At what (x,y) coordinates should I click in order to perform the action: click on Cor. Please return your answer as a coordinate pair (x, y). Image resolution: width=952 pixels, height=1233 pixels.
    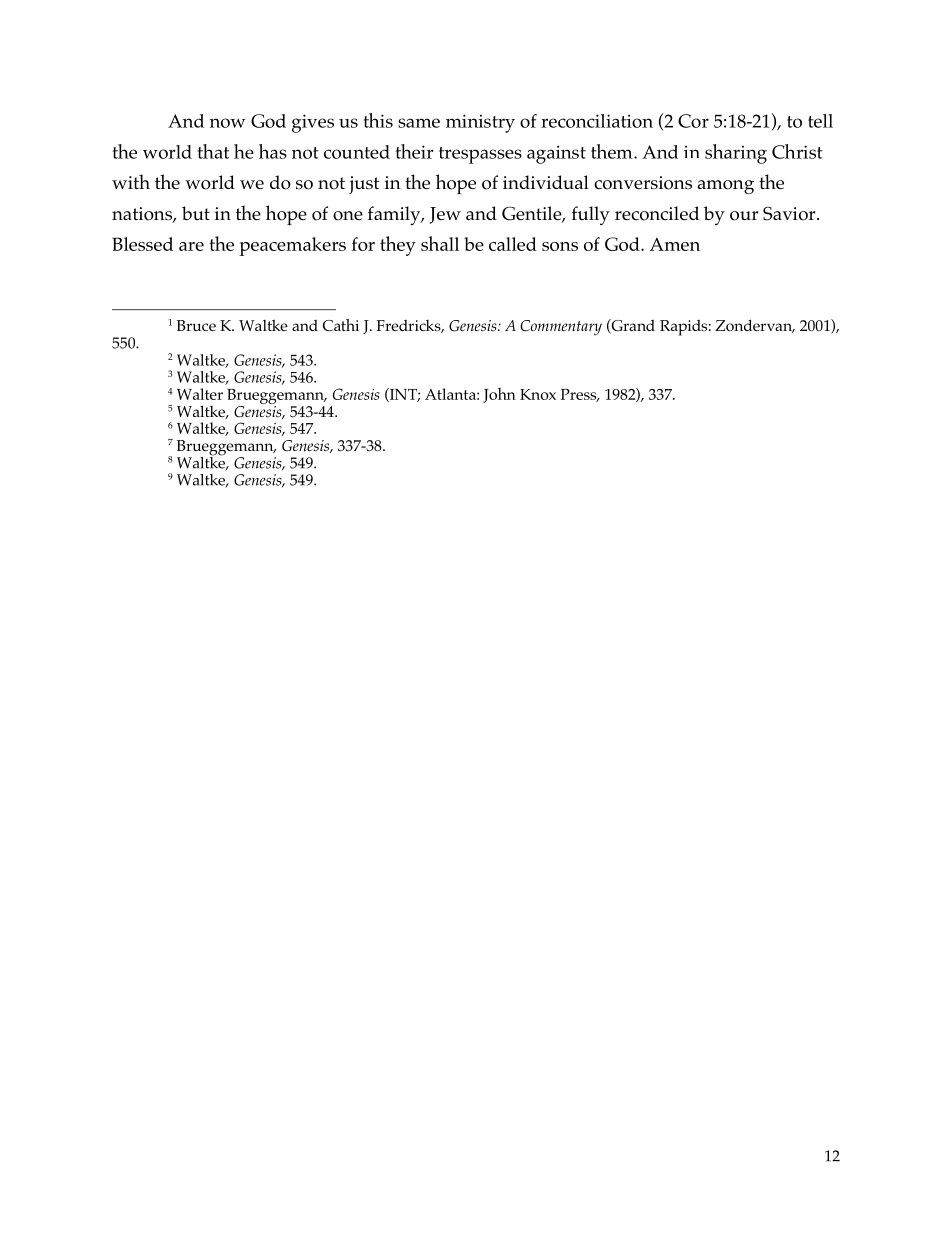
    Looking at the image, I should click on (693, 121).
